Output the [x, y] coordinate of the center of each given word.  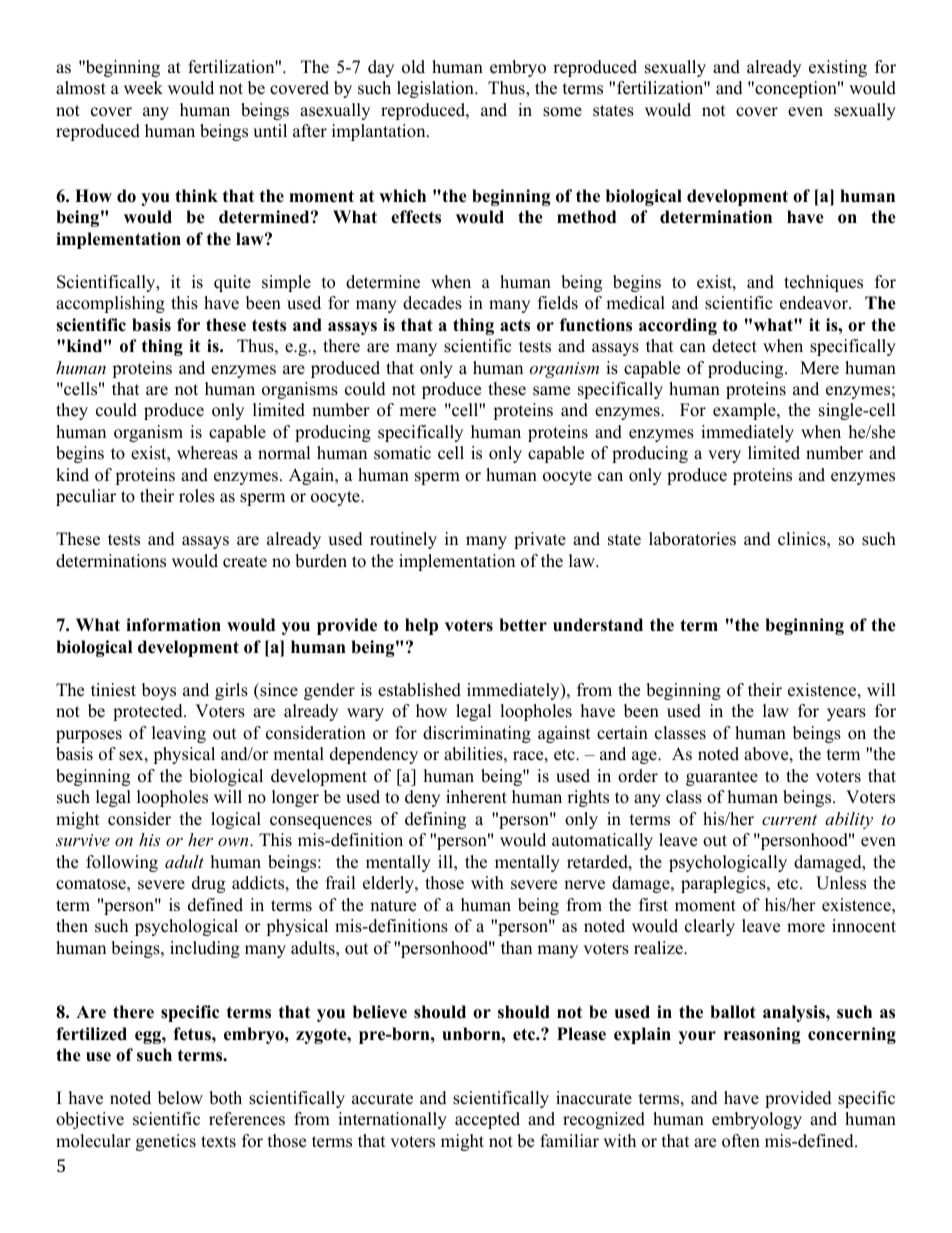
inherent [476, 797]
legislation [436, 89]
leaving [179, 734]
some [562, 112]
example [745, 411]
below [180, 1098]
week [143, 88]
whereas [207, 453]
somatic [402, 453]
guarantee [722, 778]
